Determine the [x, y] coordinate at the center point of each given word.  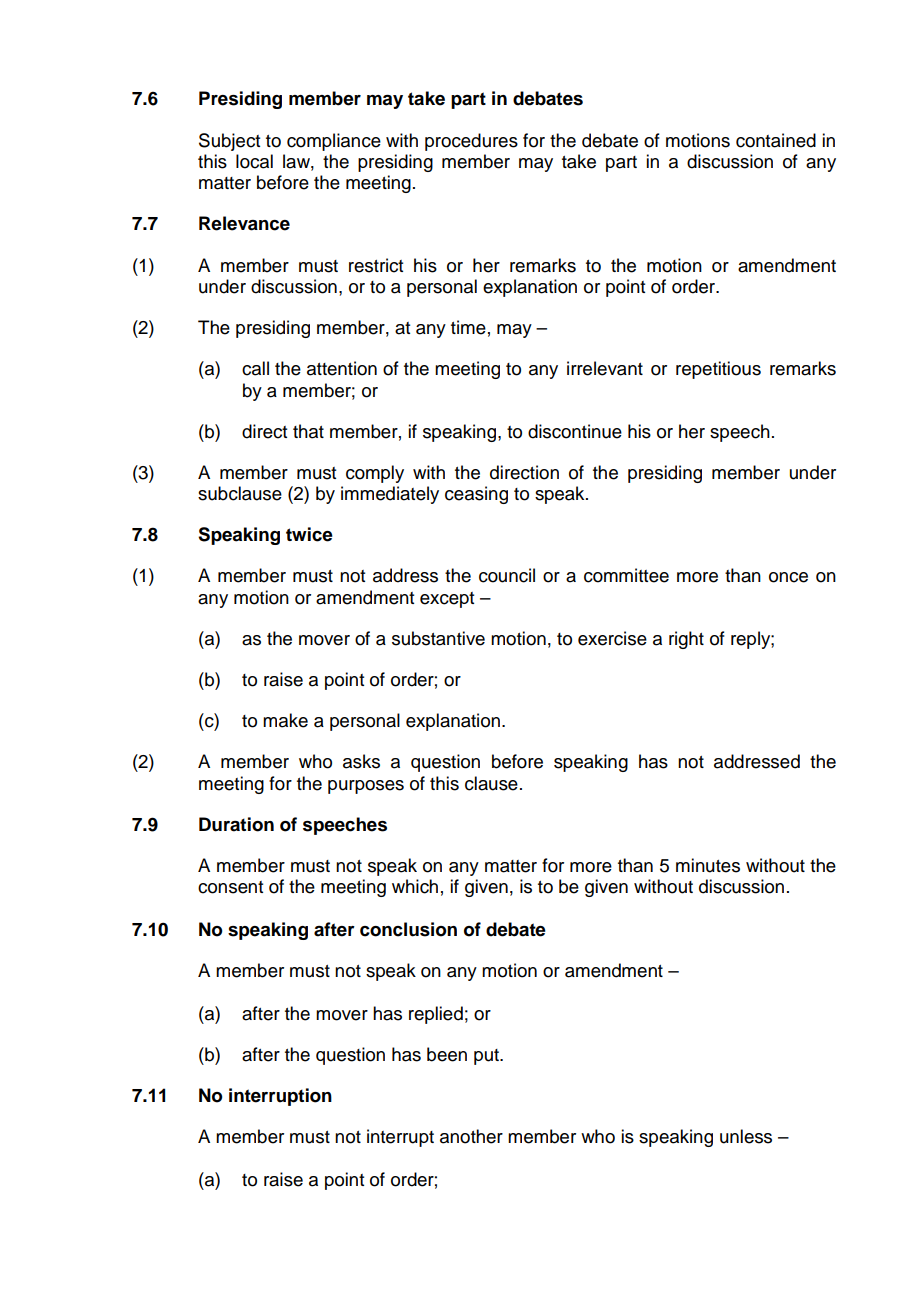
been [447, 1054]
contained [776, 140]
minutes [708, 865]
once [788, 577]
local [254, 161]
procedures [471, 142]
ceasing [476, 495]
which [415, 886]
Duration [236, 824]
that [308, 431]
